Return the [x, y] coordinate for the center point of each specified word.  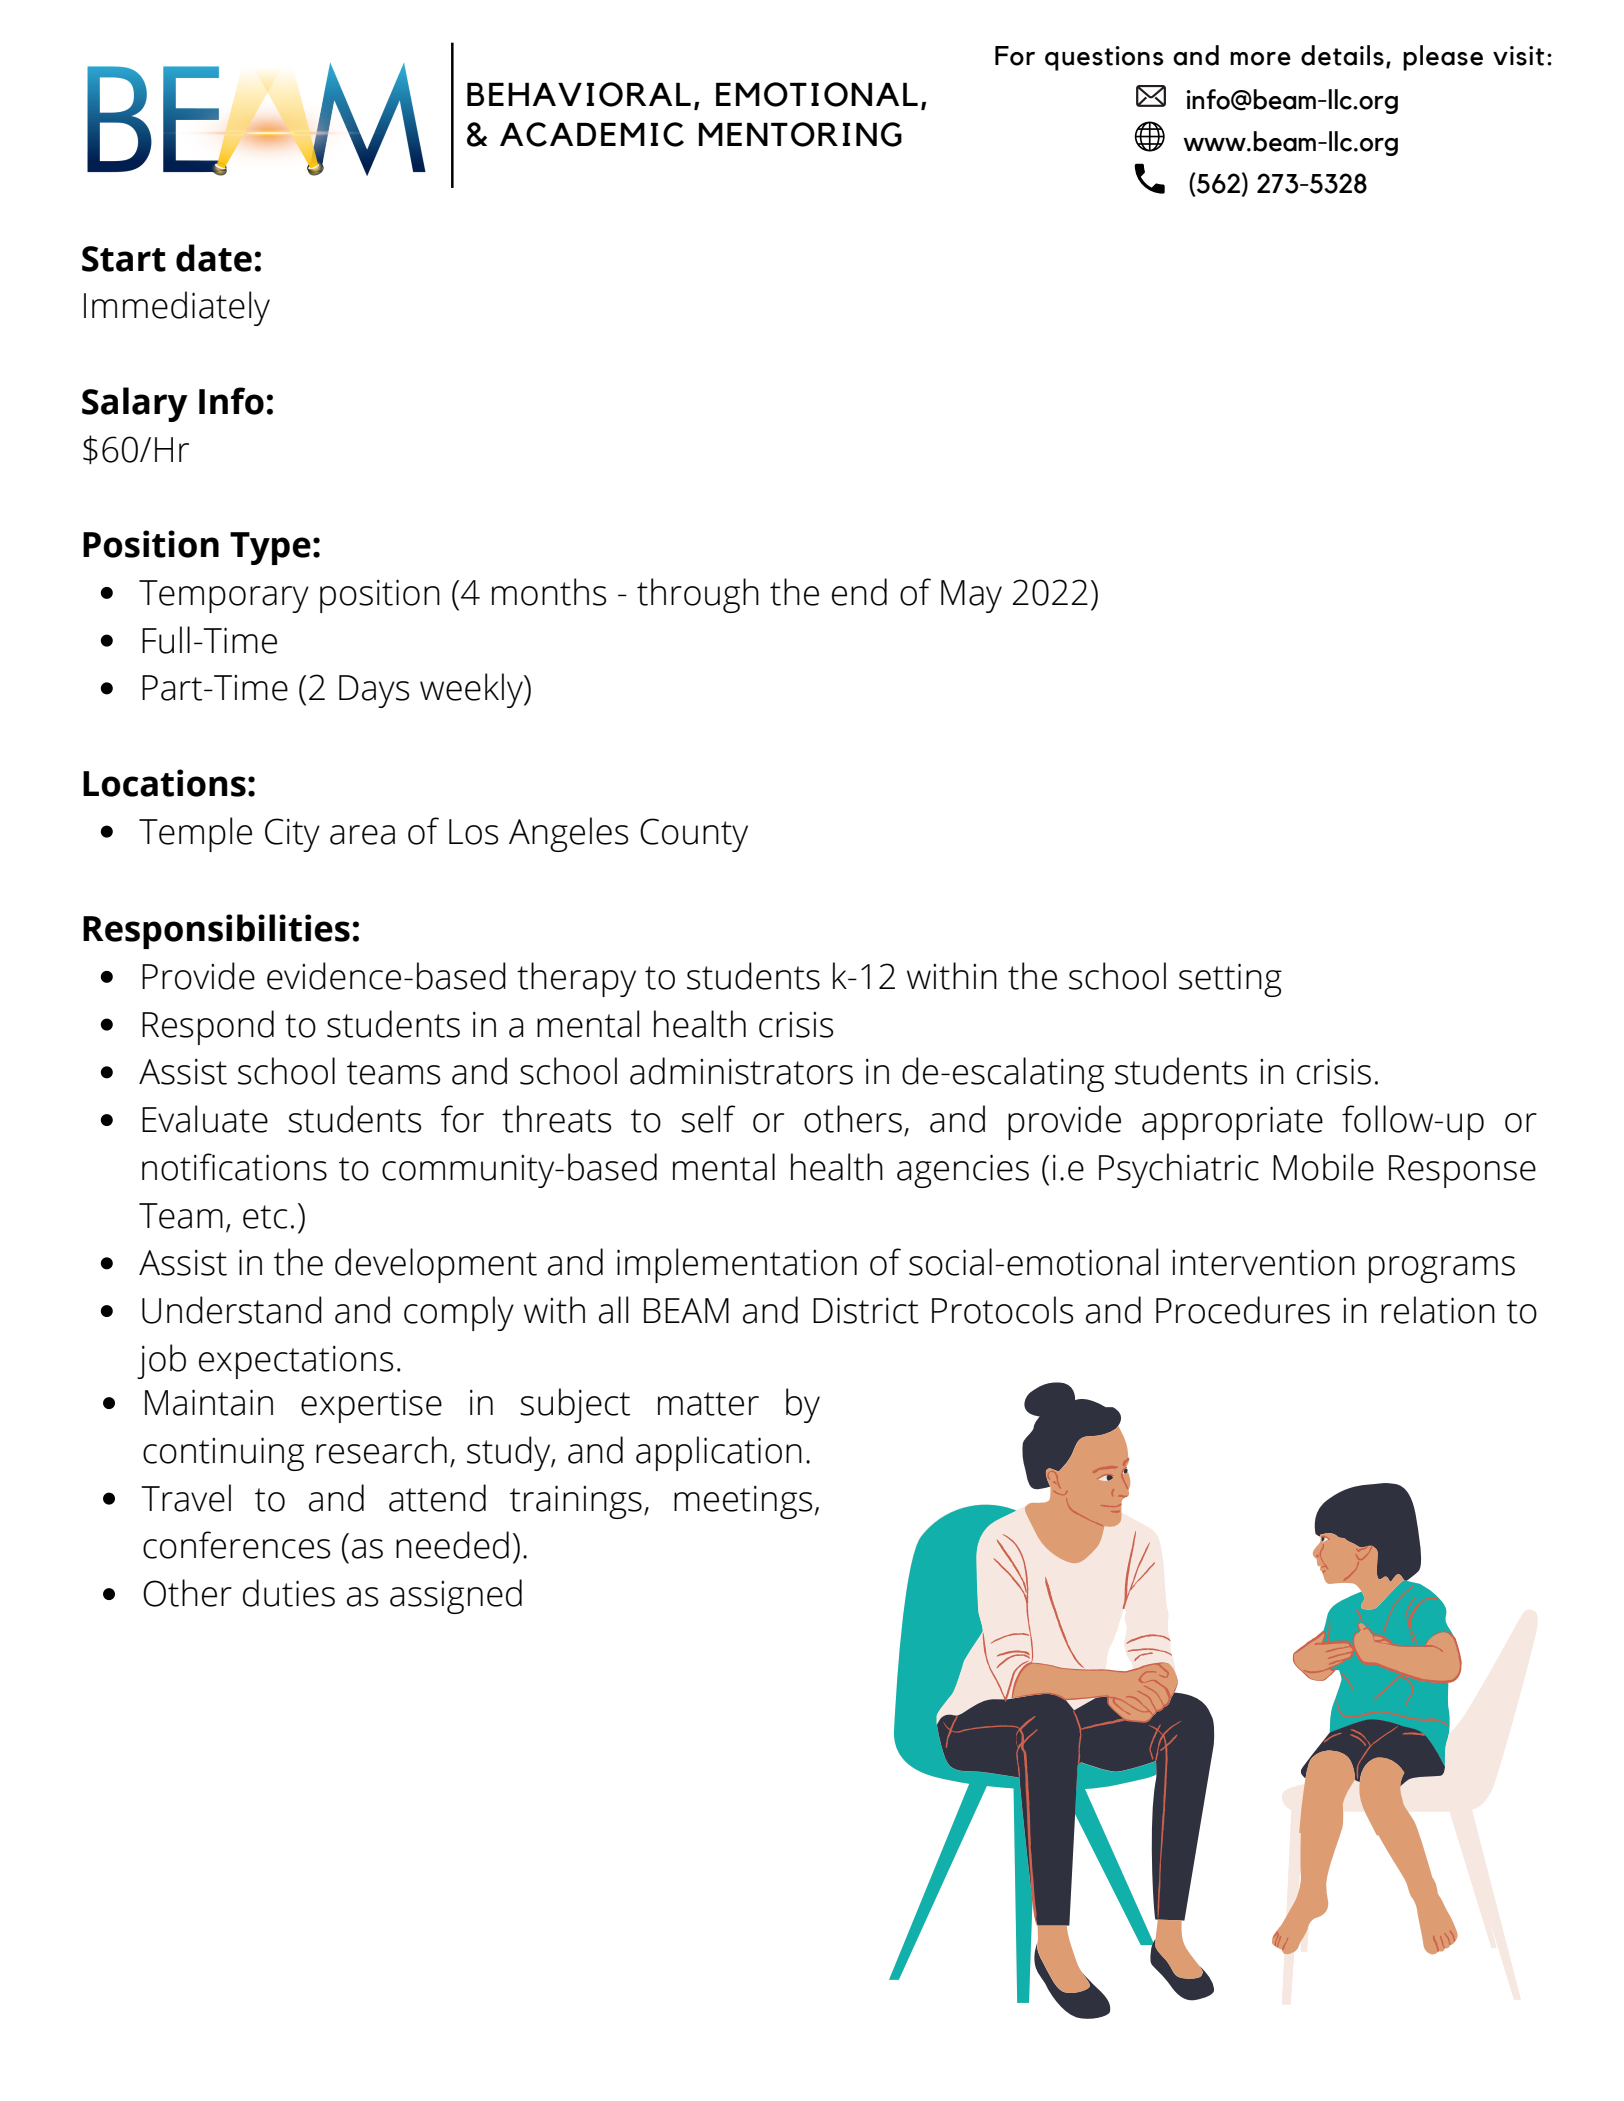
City [292, 835]
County [694, 835]
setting [1230, 980]
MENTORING [800, 134]
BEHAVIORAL [579, 94]
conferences [237, 1545]
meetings [743, 1502]
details [1342, 55]
